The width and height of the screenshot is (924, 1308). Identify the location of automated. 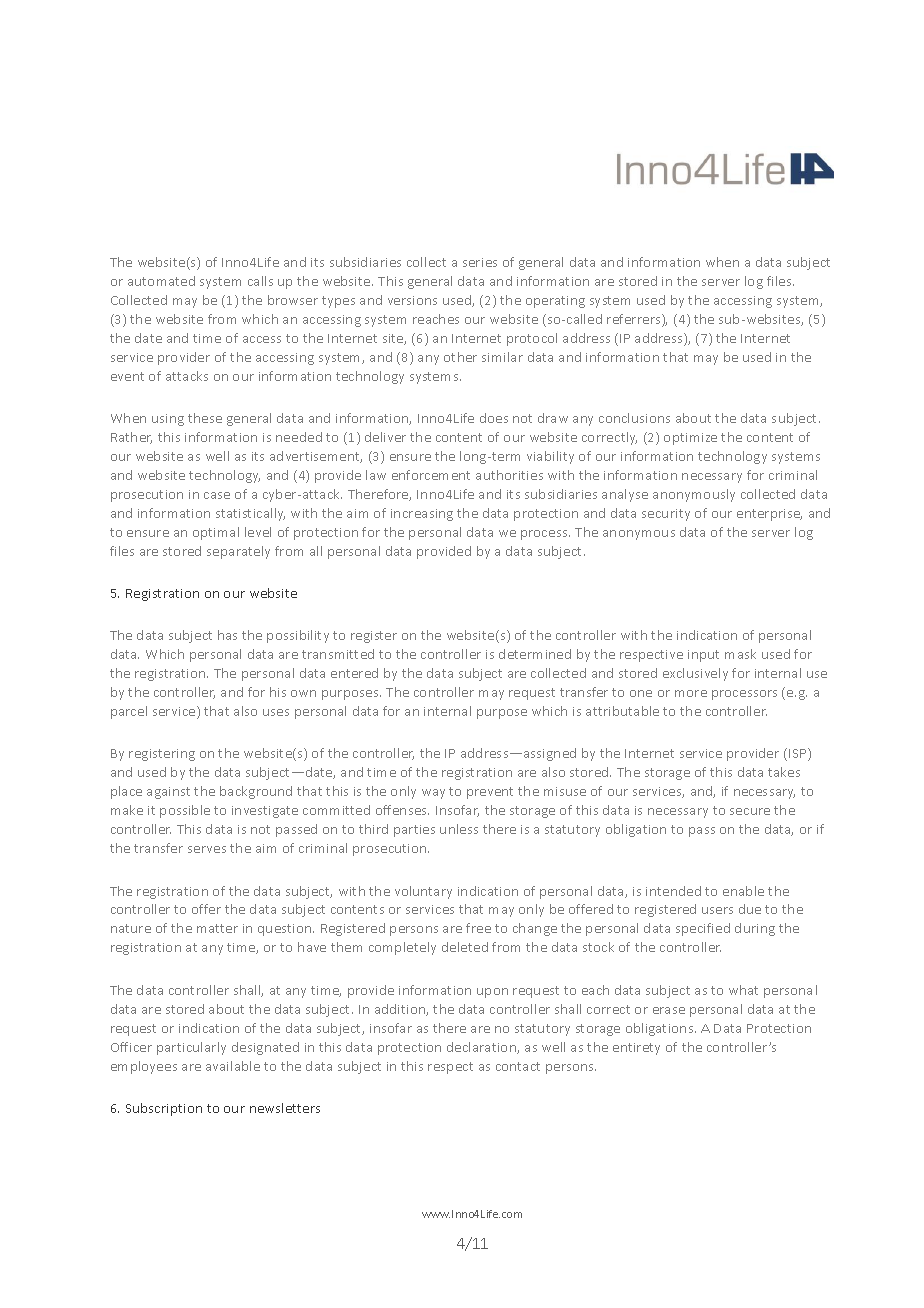
(161, 281).
